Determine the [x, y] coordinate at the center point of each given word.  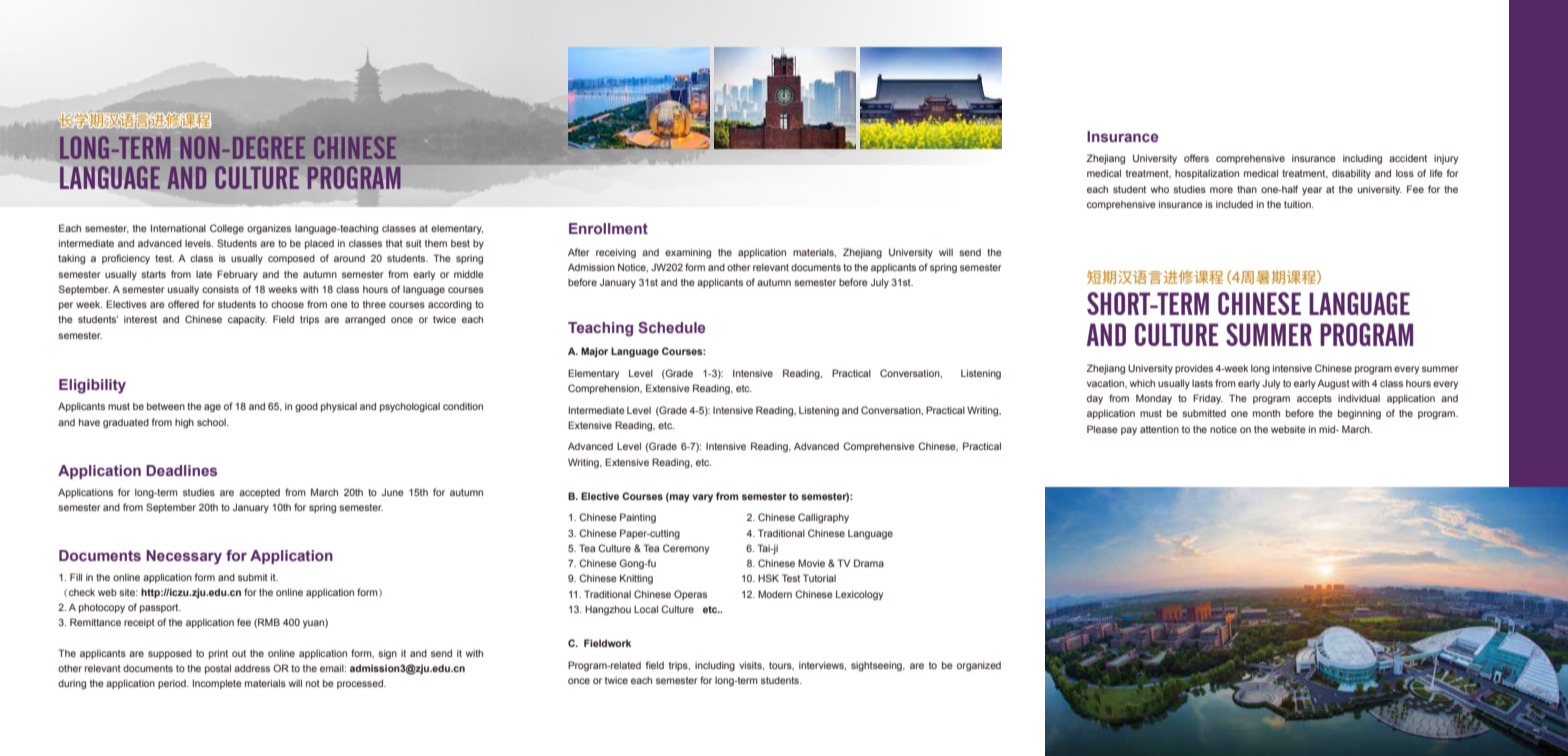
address [252, 668]
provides [1194, 369]
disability [1351, 174]
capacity [247, 320]
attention [1159, 429]
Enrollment [608, 228]
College [227, 229]
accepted [259, 493]
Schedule [671, 327]
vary [702, 498]
